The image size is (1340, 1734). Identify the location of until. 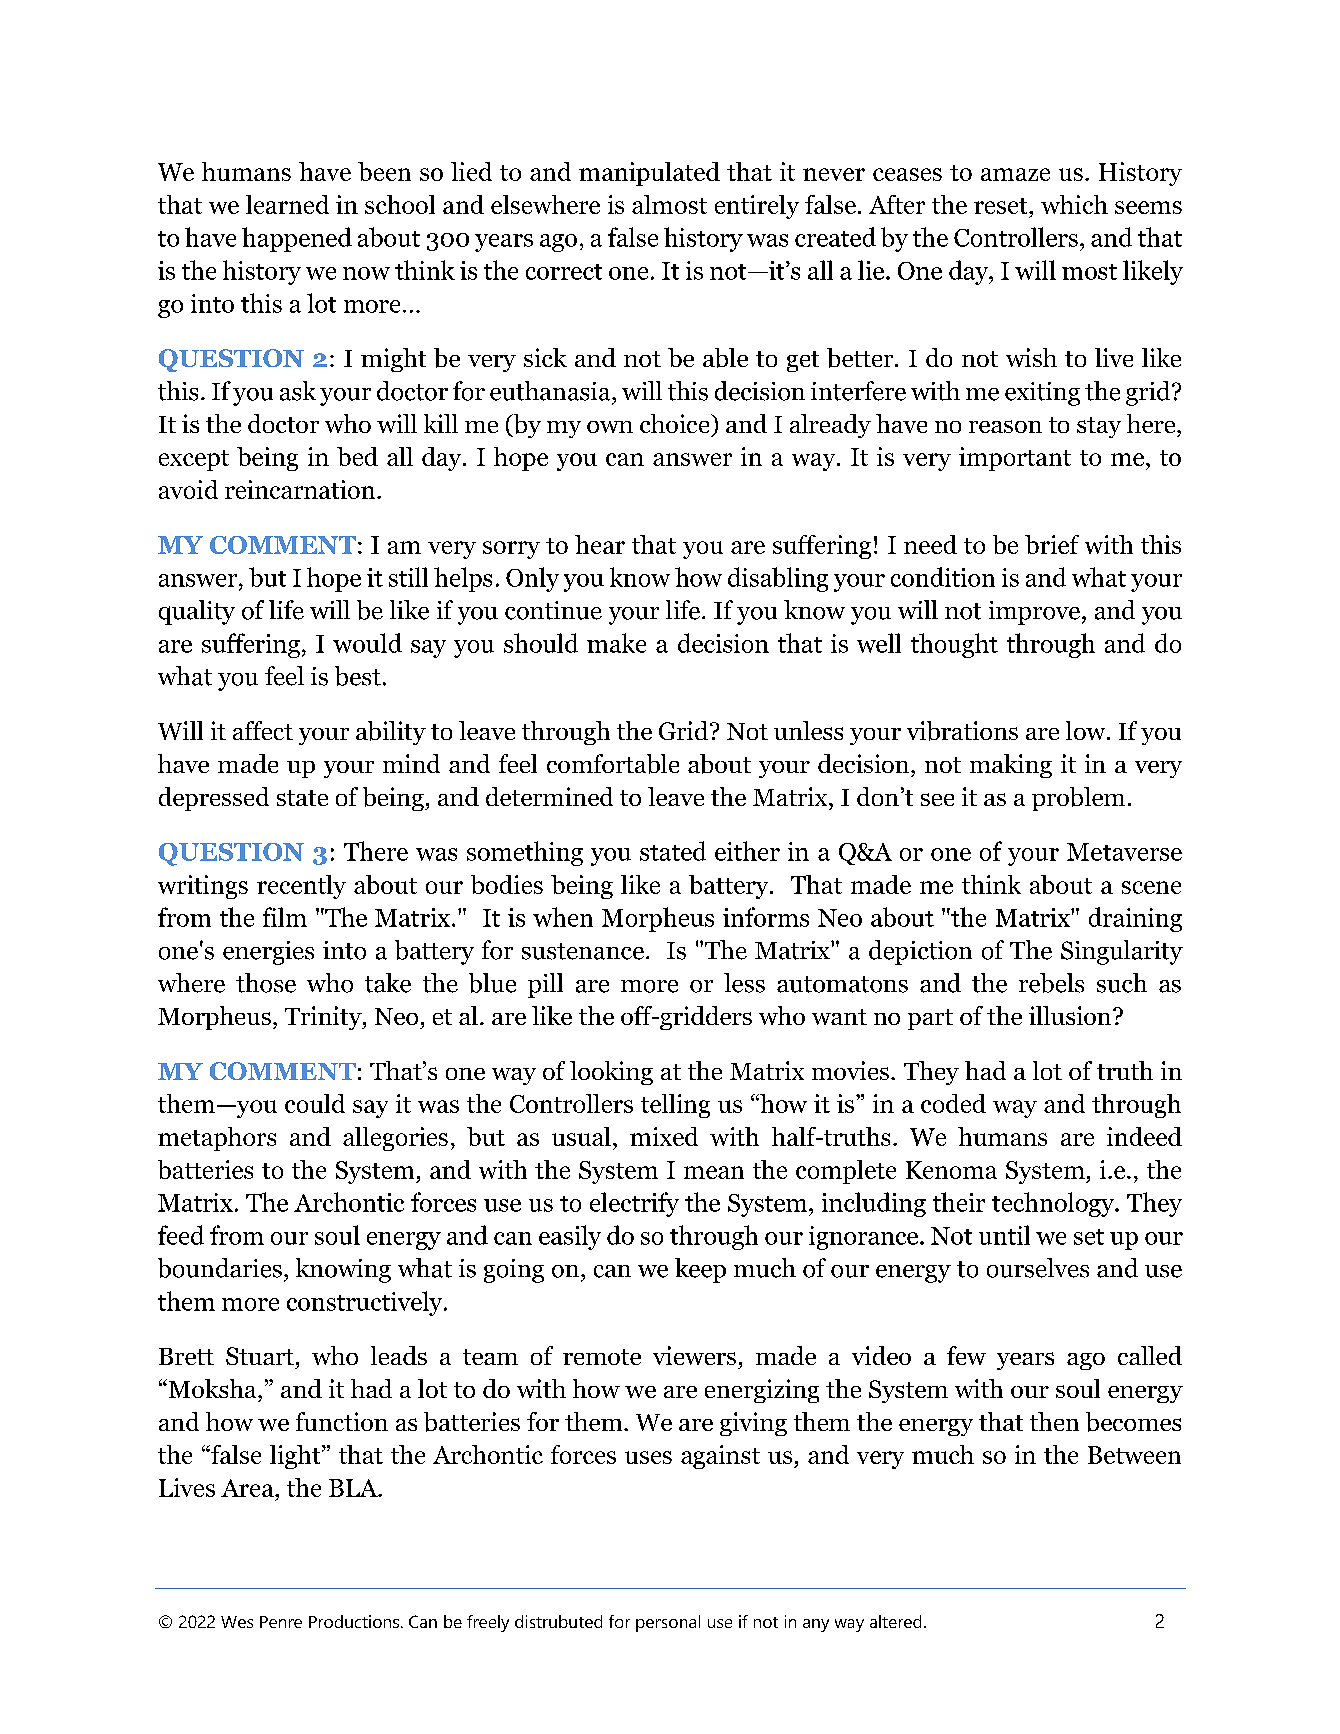
(1004, 1235).
